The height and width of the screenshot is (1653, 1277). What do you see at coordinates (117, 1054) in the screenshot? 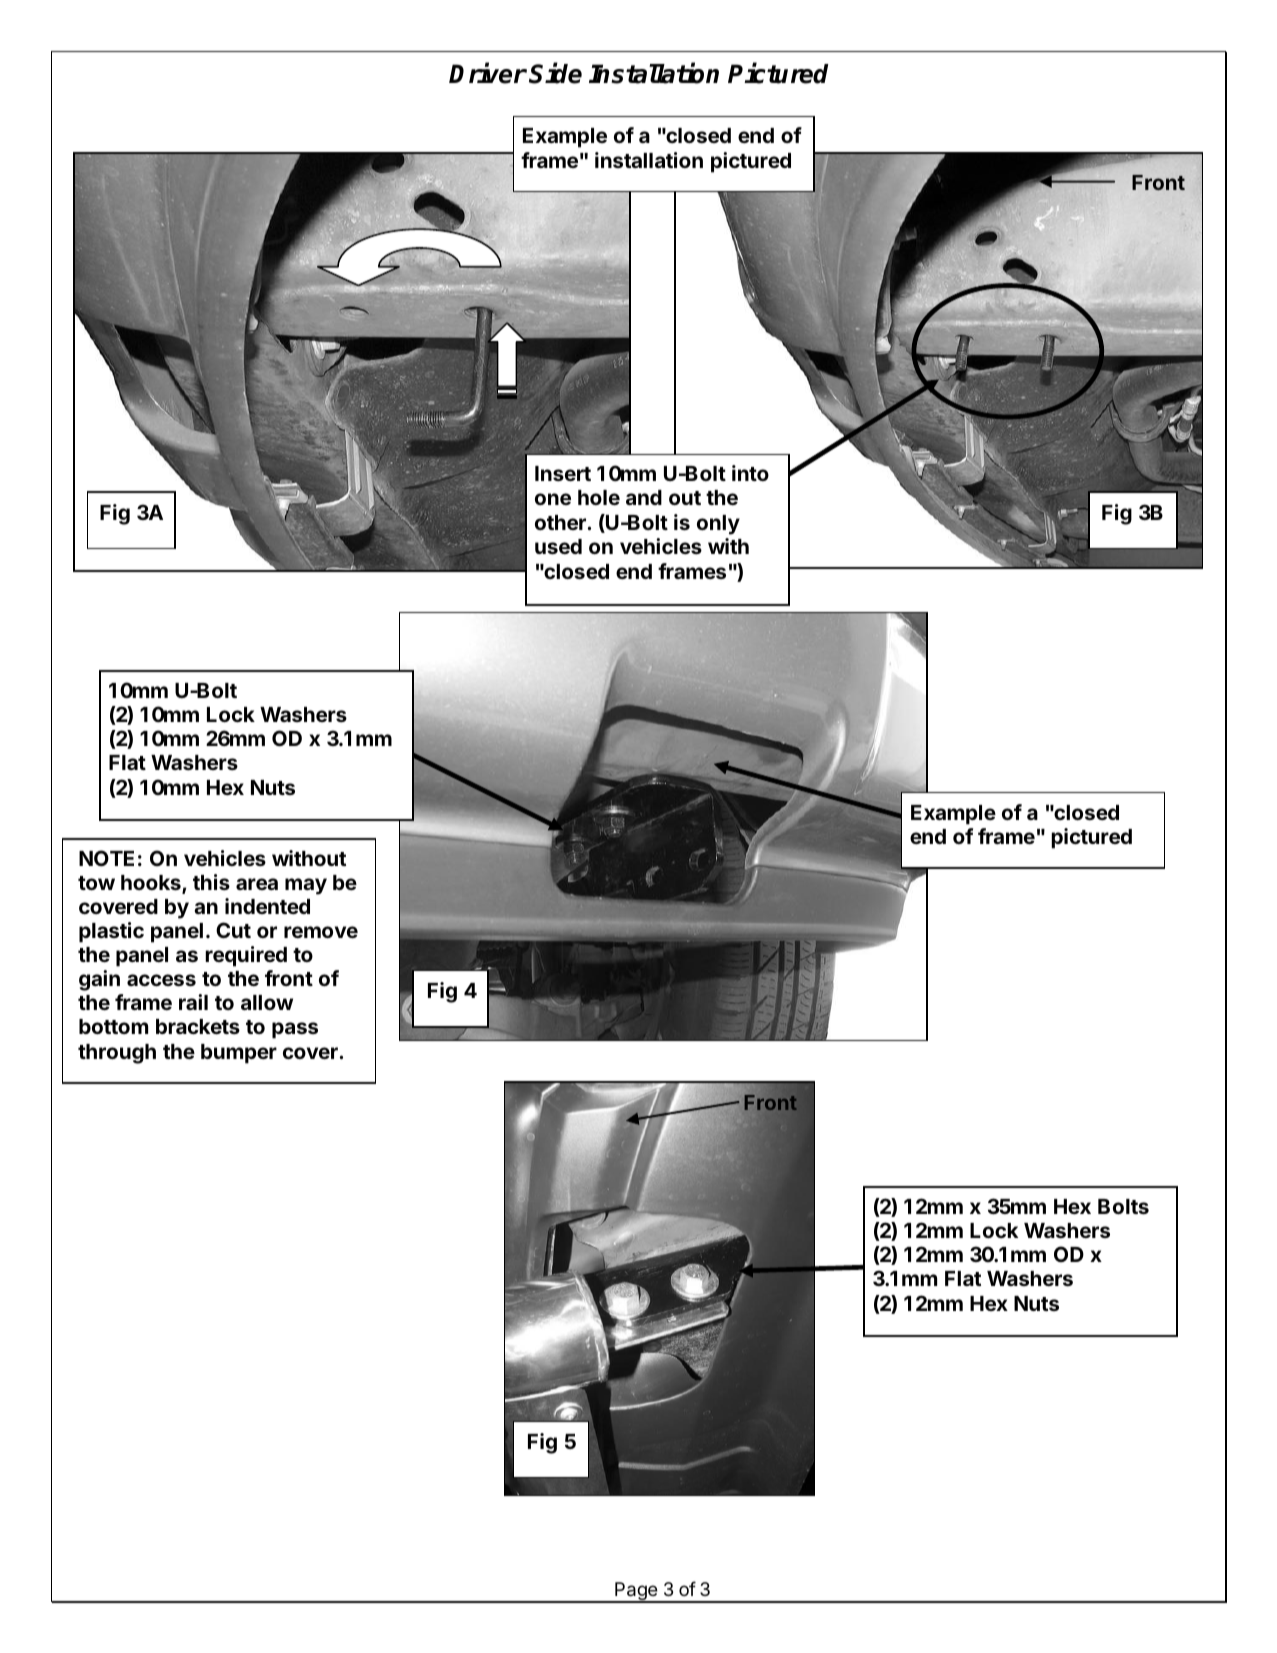
I see `through` at bounding box center [117, 1054].
